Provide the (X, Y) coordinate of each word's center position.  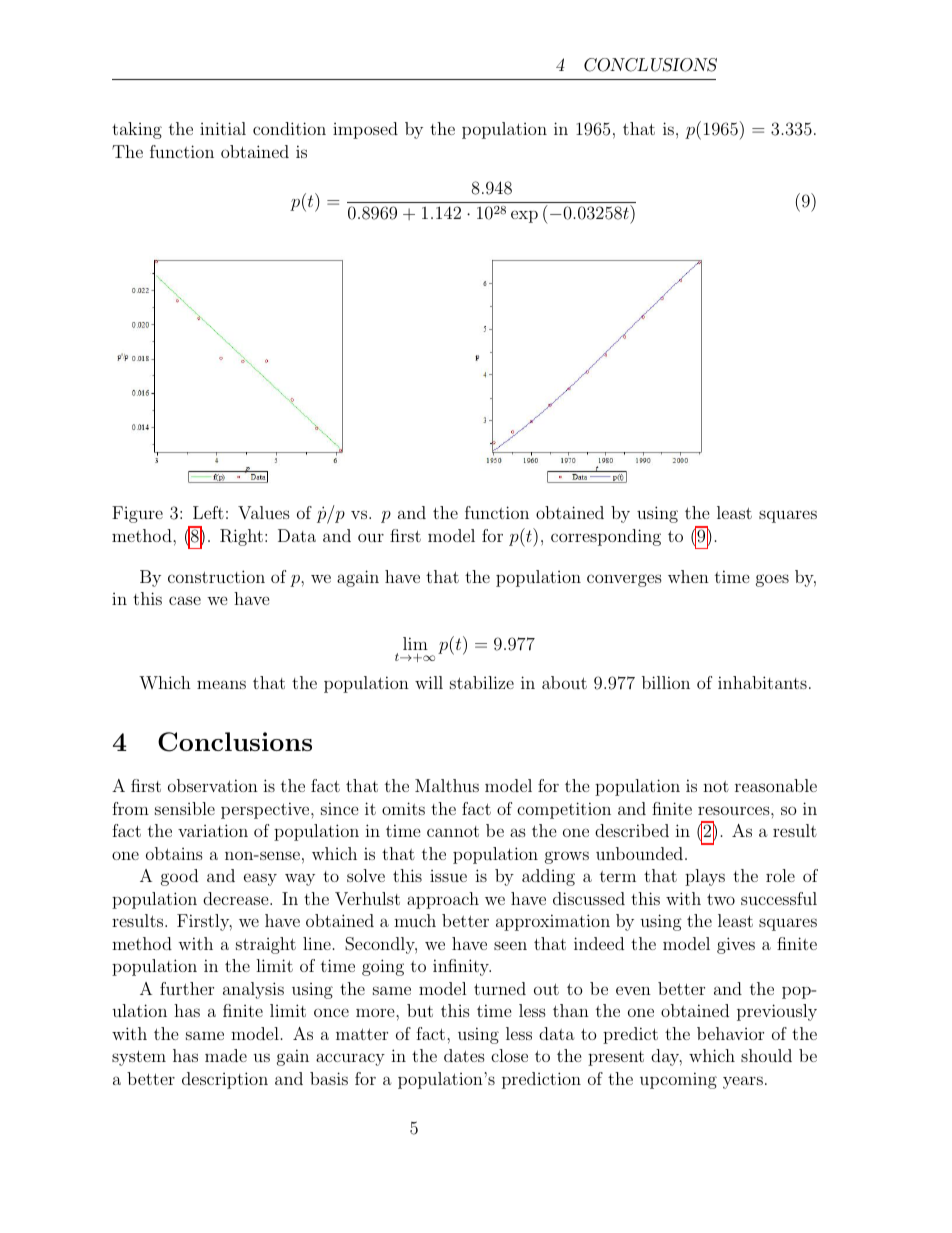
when (688, 576)
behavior (730, 1033)
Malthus (447, 785)
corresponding (606, 537)
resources (734, 810)
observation (213, 785)
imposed (365, 130)
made (226, 1055)
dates (464, 1055)
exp (524, 216)
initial (223, 128)
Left (208, 512)
